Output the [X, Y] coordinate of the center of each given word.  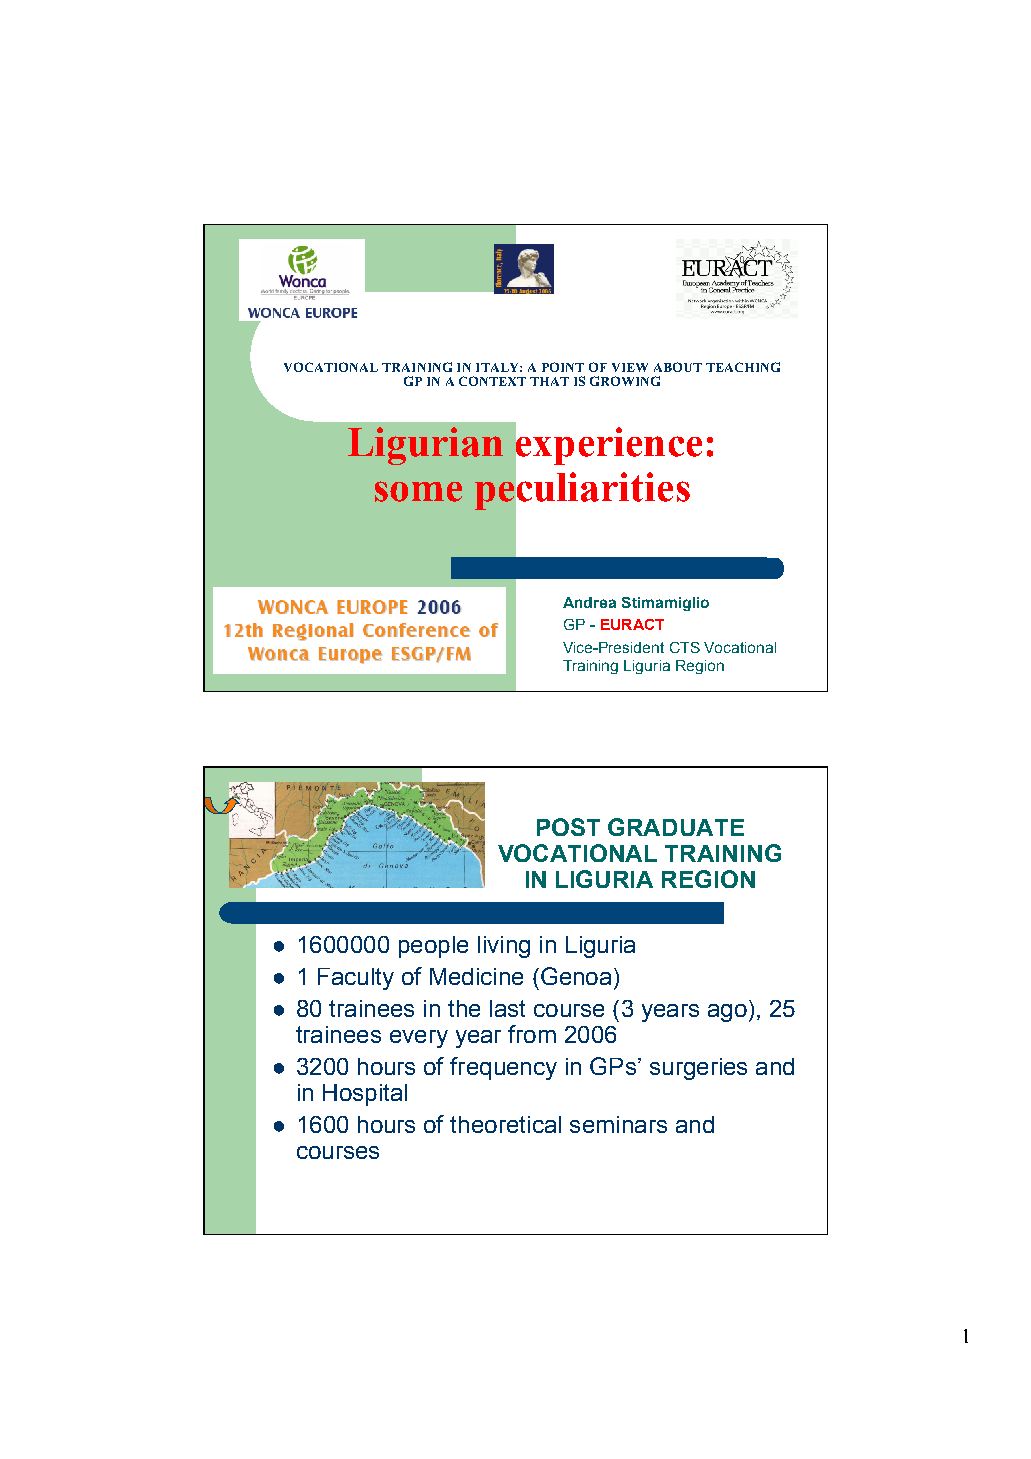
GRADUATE [676, 827]
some [418, 491]
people [433, 947]
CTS [685, 647]
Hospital [365, 1095]
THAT [549, 381]
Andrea [589, 602]
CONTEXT [492, 381]
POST [568, 827]
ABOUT [678, 367]
